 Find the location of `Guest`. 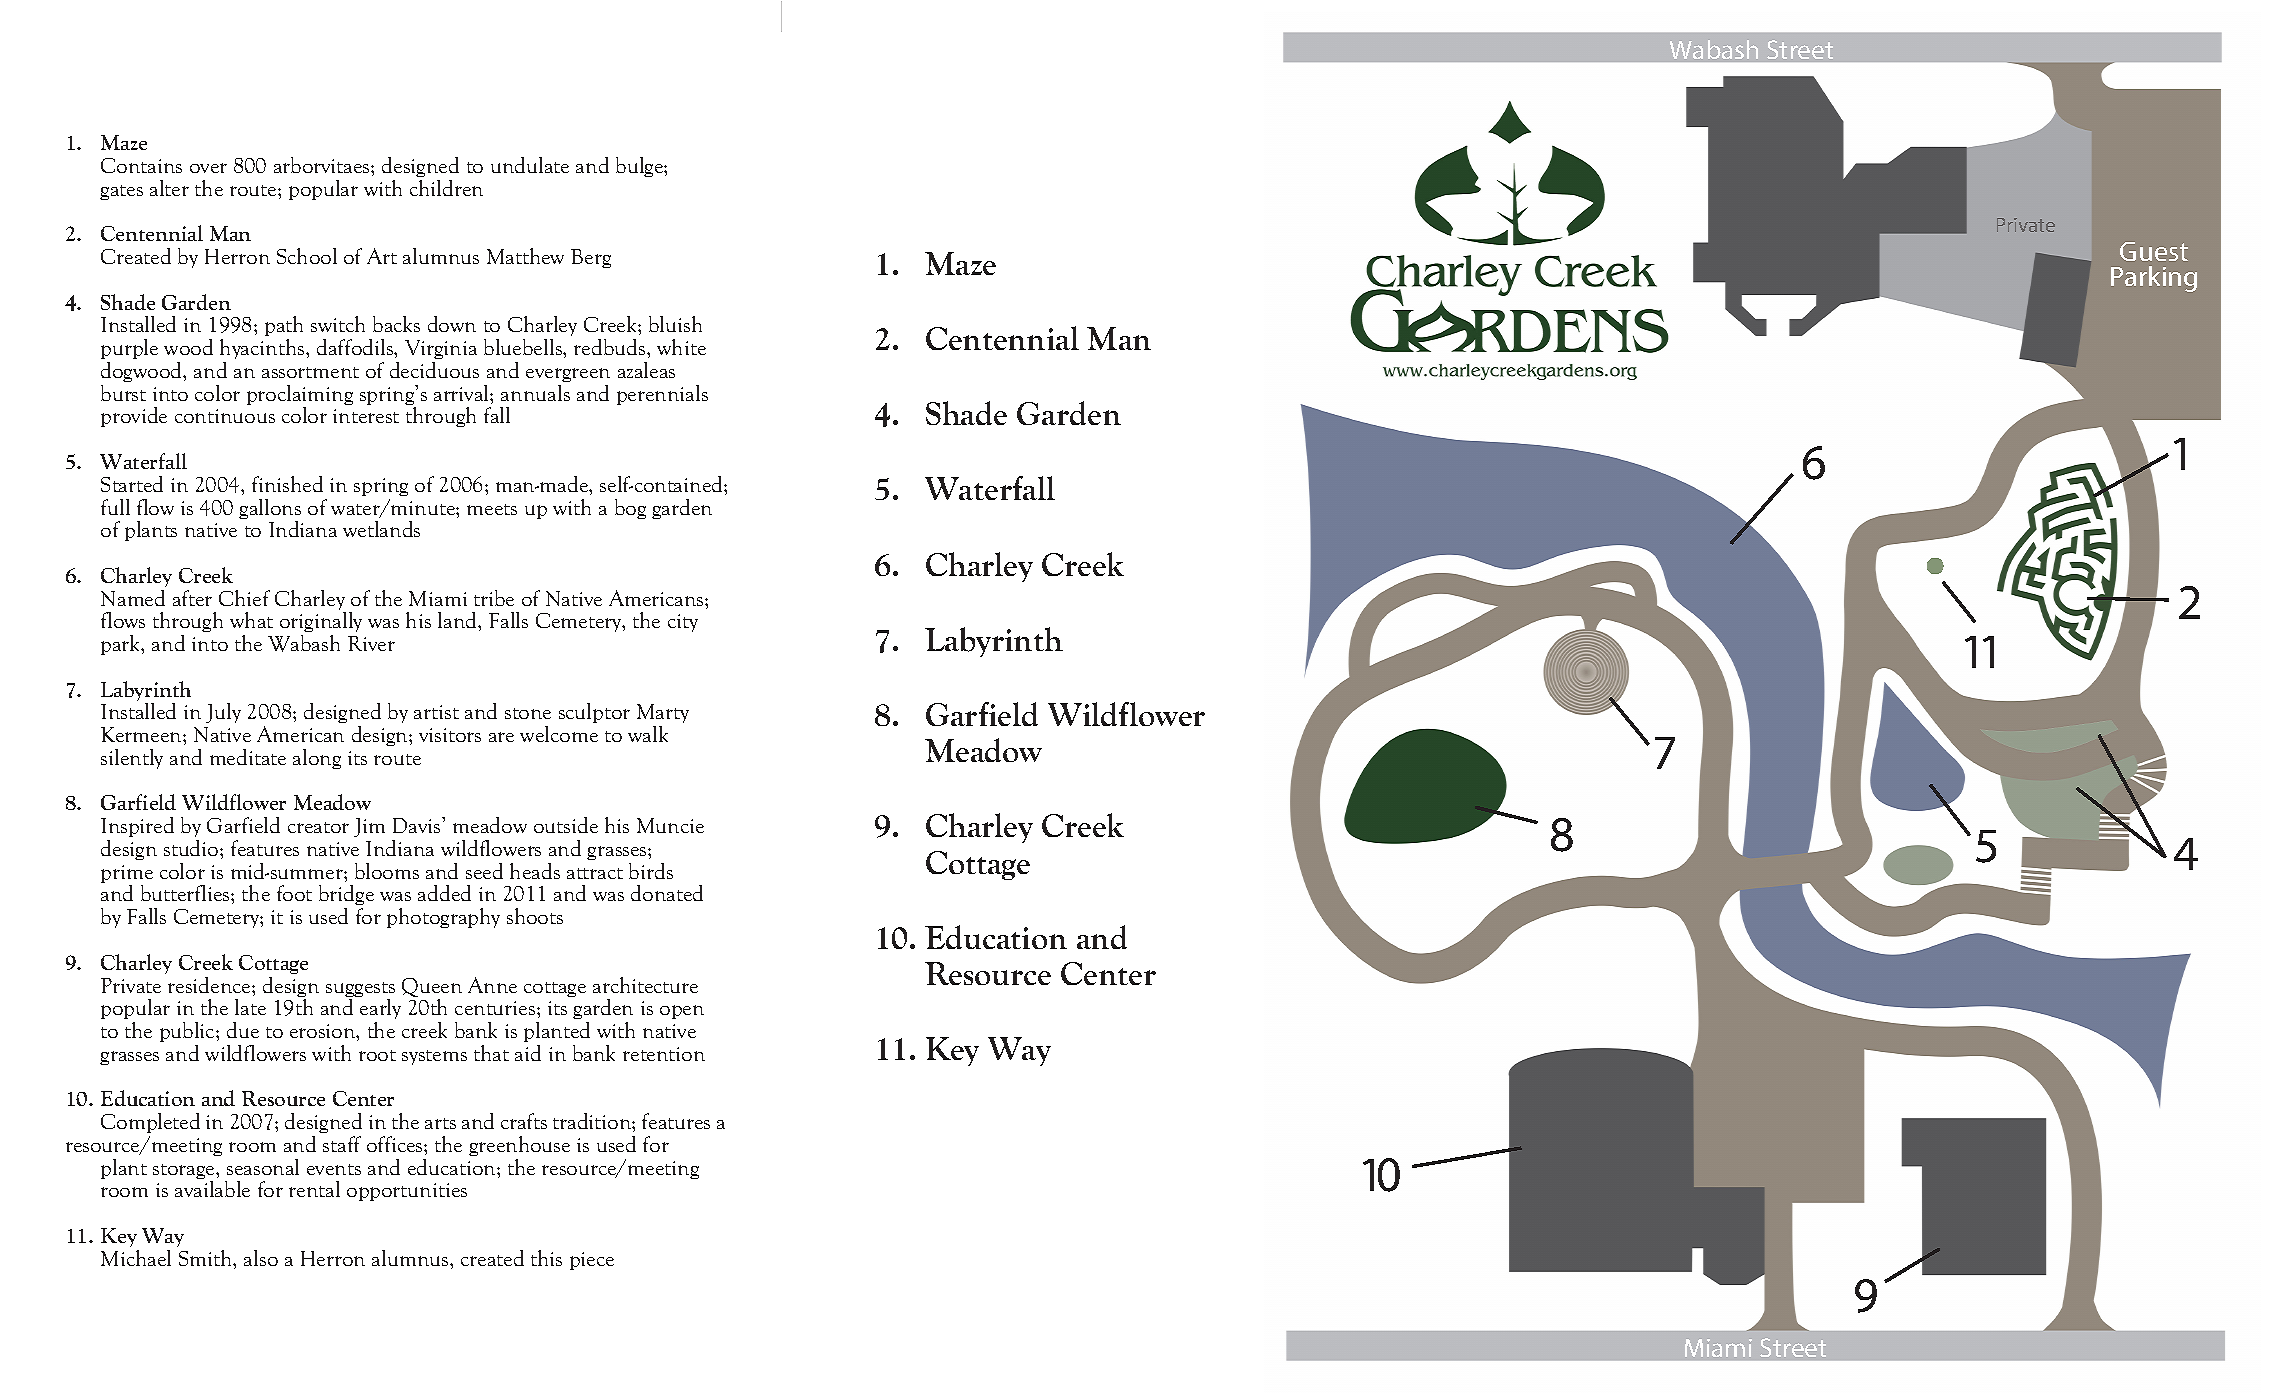

Guest is located at coordinates (2154, 251).
